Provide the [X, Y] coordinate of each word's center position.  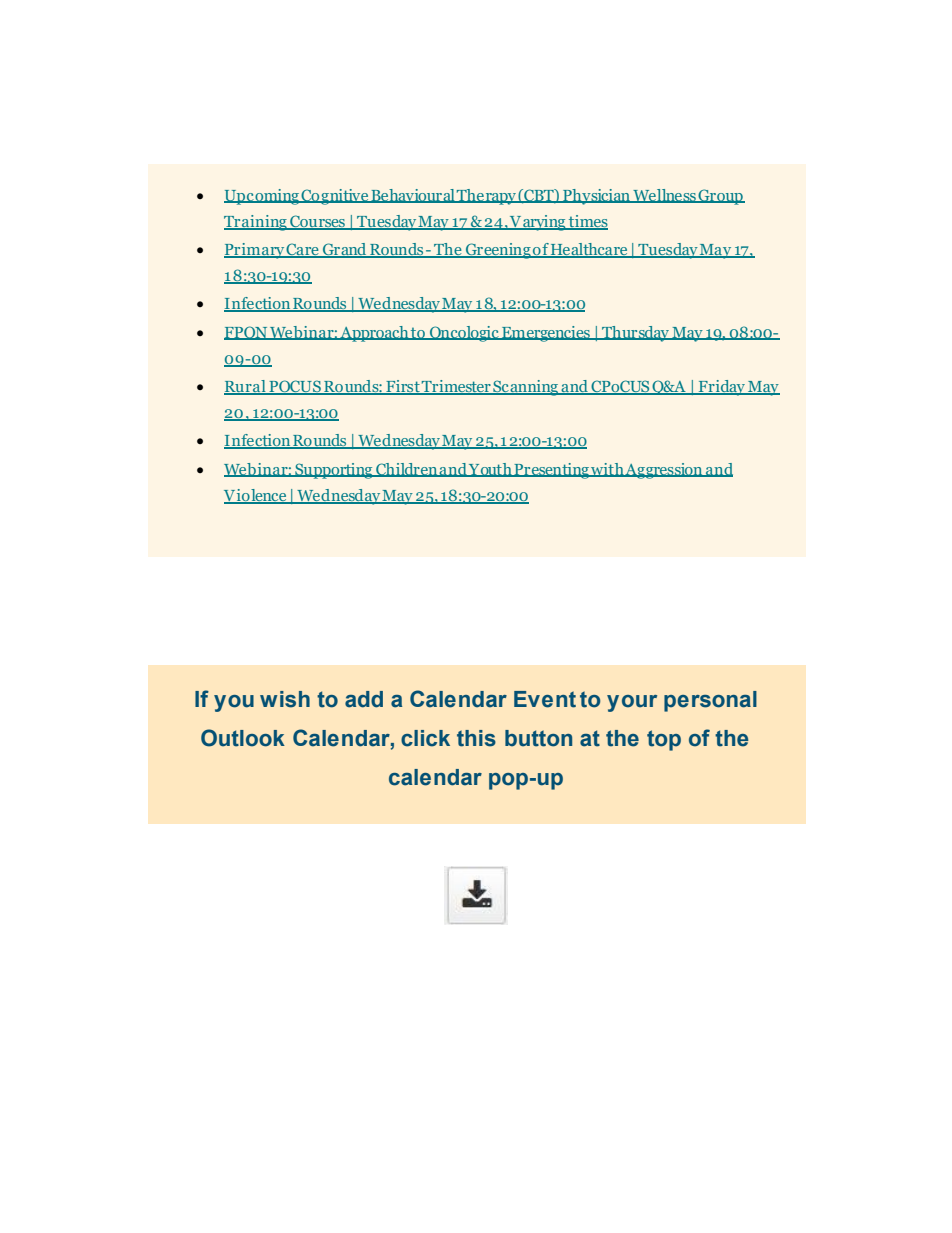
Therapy [486, 197]
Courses [317, 222]
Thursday [635, 334]
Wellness [664, 196]
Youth [490, 470]
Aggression [664, 471]
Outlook [243, 738]
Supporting [334, 471]
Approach [374, 334]
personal [710, 701]
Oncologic [464, 334]
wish [285, 699]
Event [545, 699]
